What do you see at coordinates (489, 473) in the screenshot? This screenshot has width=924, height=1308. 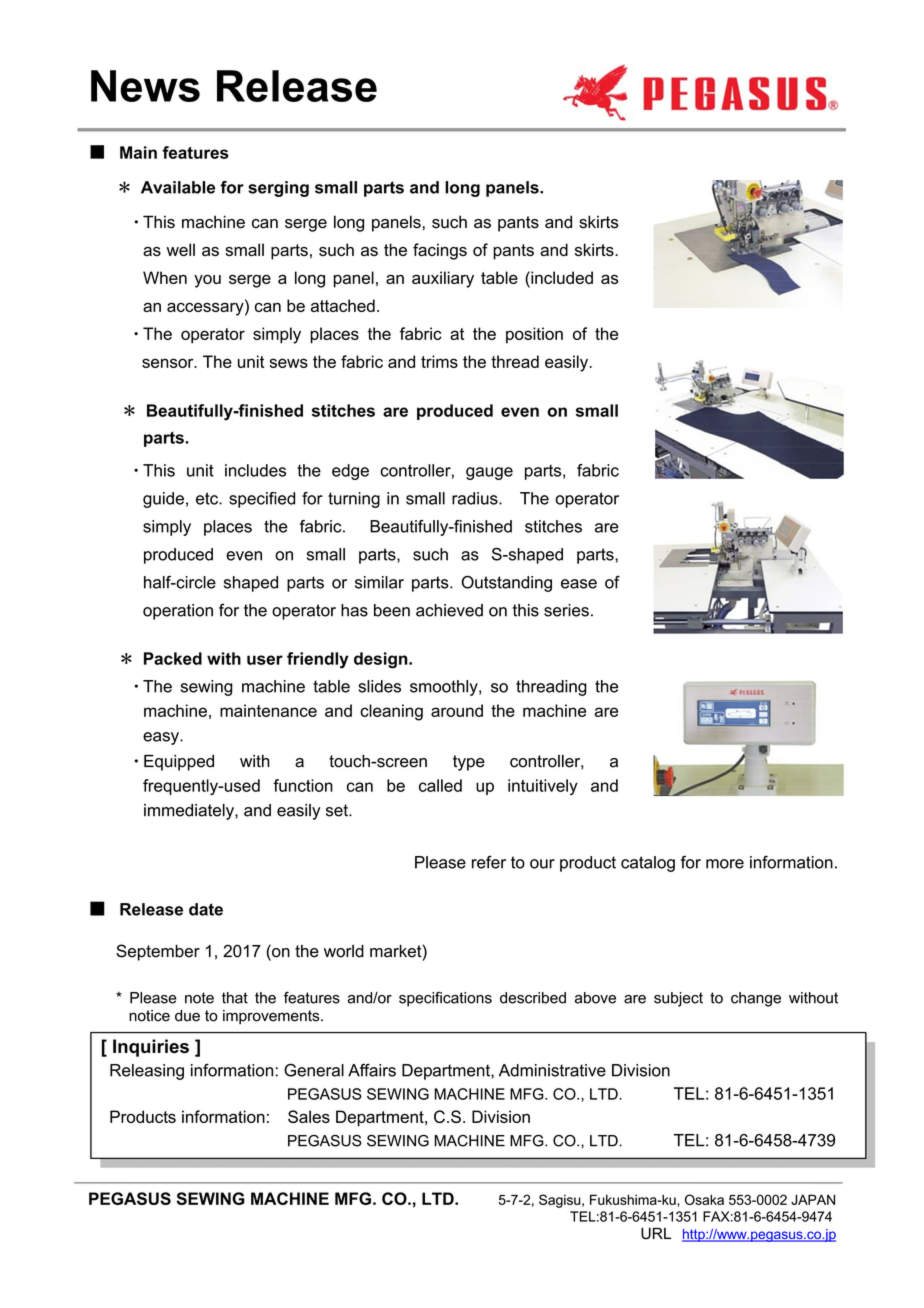 I see `gauge` at bounding box center [489, 473].
